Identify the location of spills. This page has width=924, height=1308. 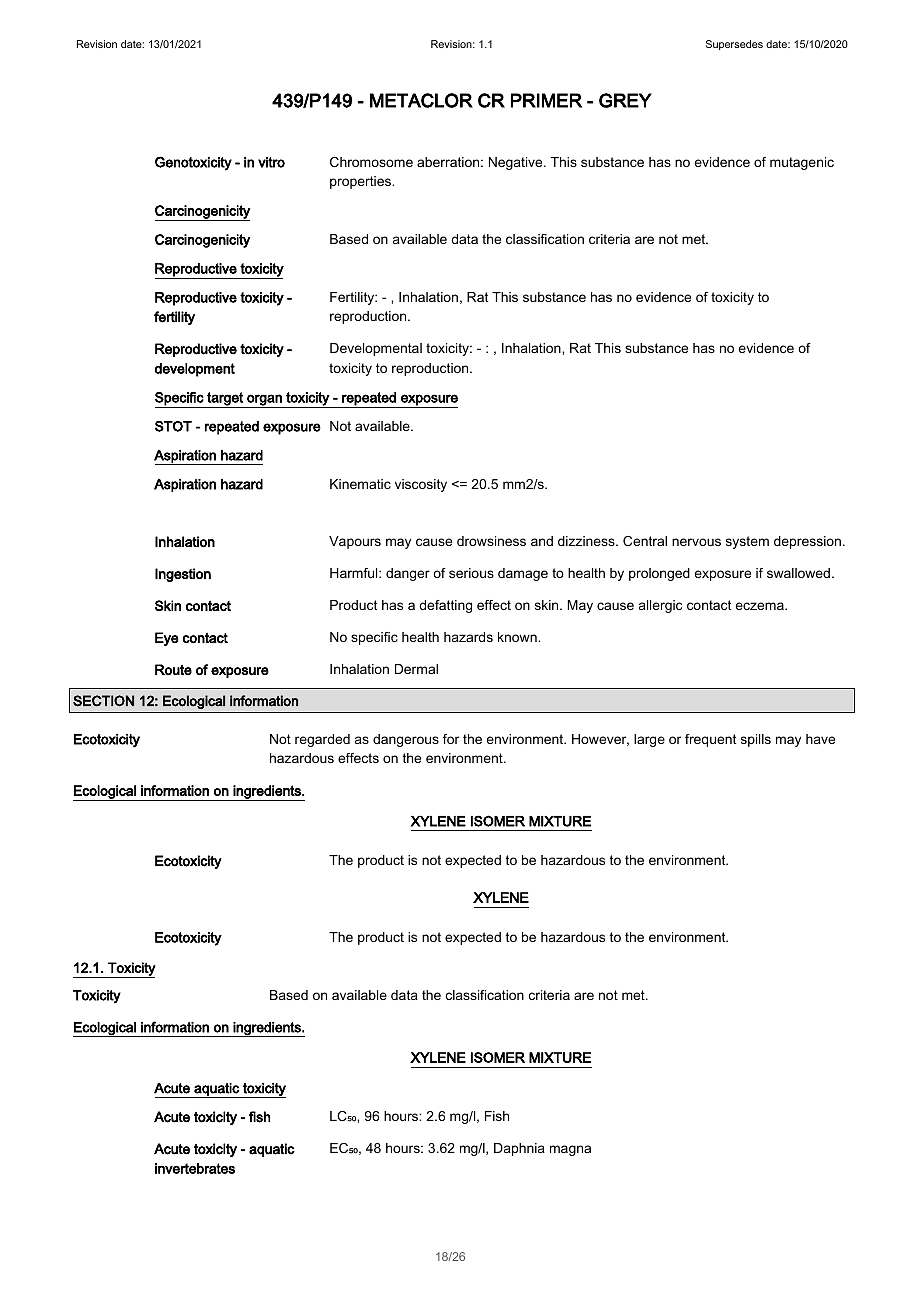
(756, 740).
